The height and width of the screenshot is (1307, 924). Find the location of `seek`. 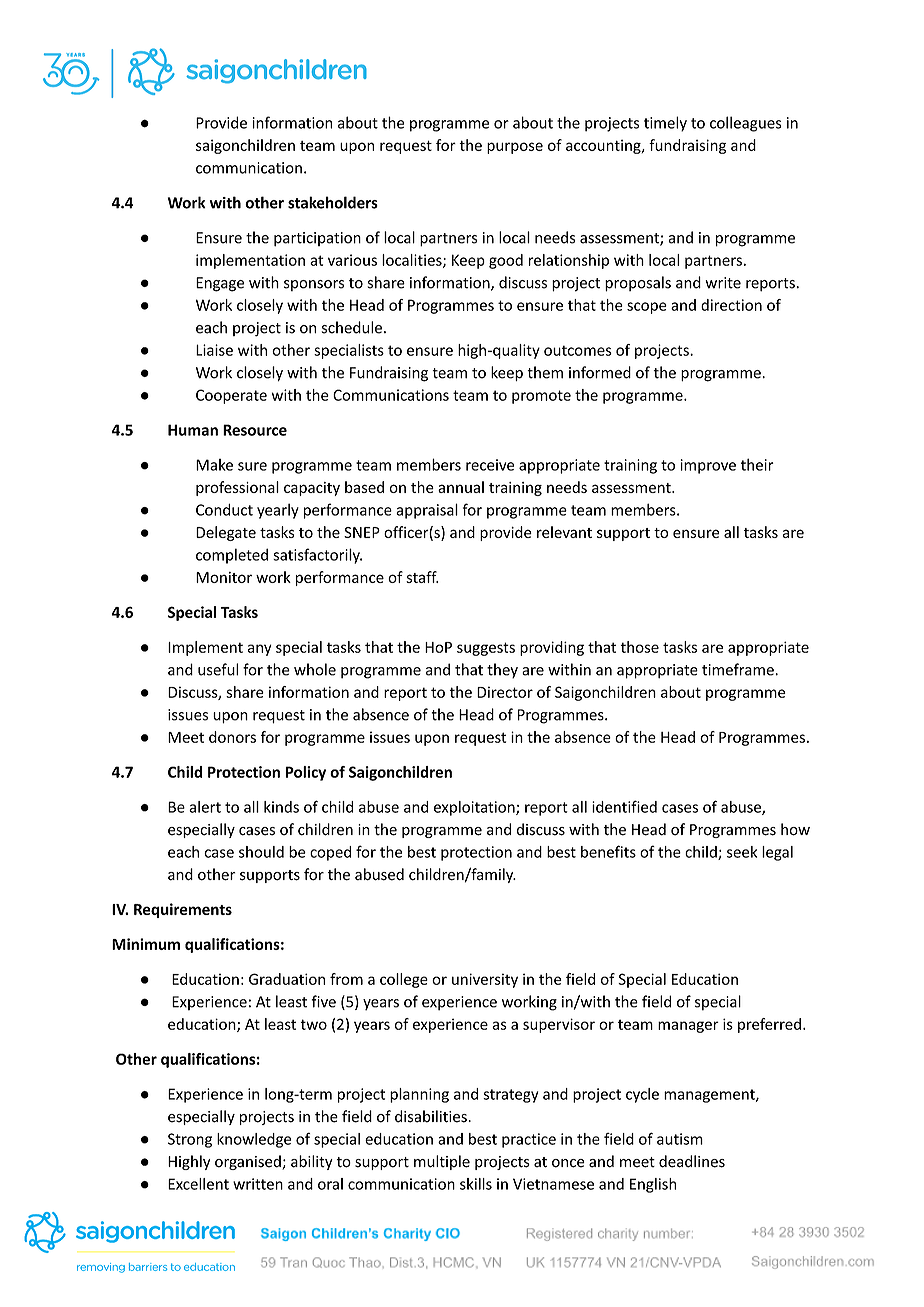

seek is located at coordinates (742, 852).
